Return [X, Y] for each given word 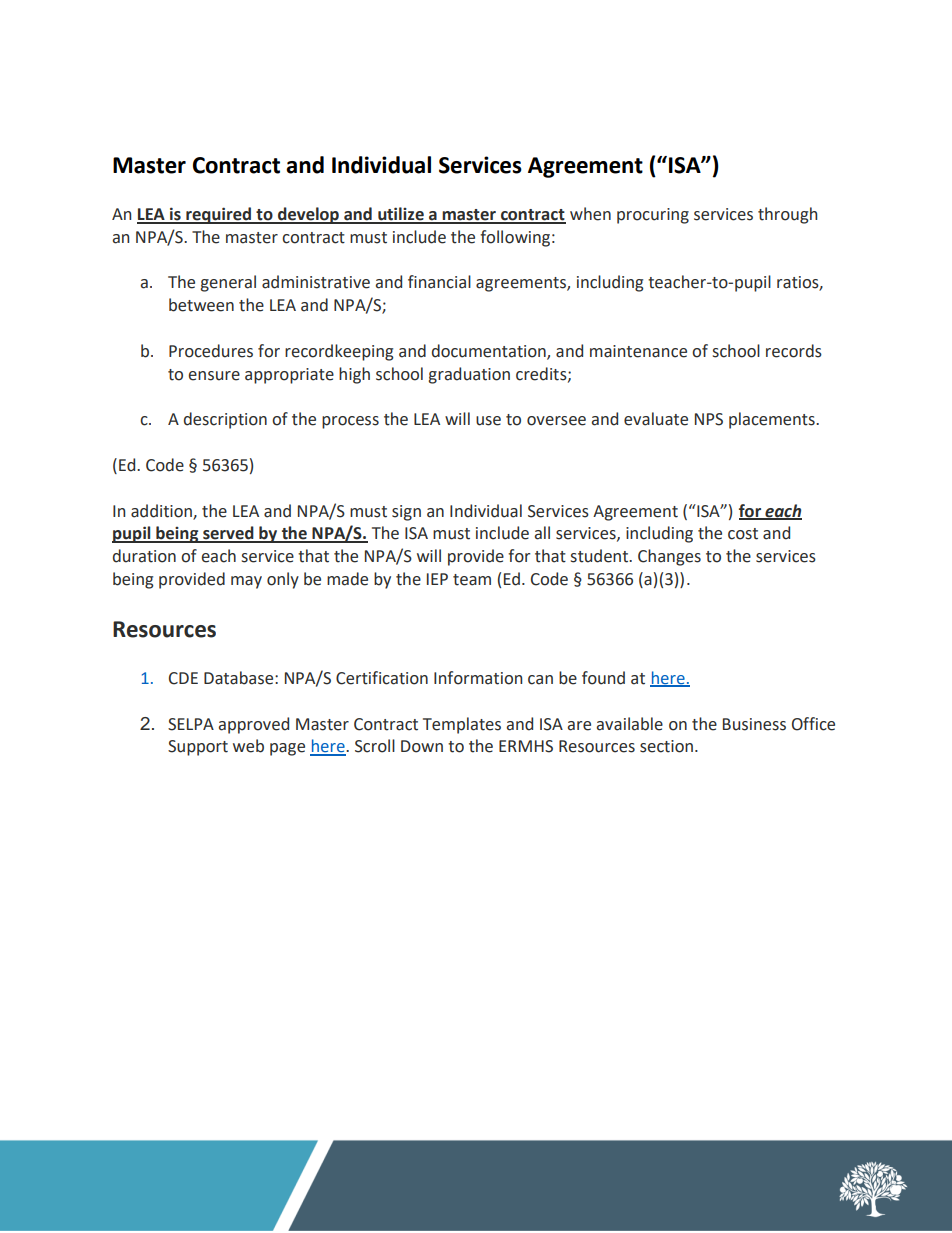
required [219, 215]
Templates [462, 725]
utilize [401, 215]
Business [754, 724]
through [787, 215]
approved [253, 725]
